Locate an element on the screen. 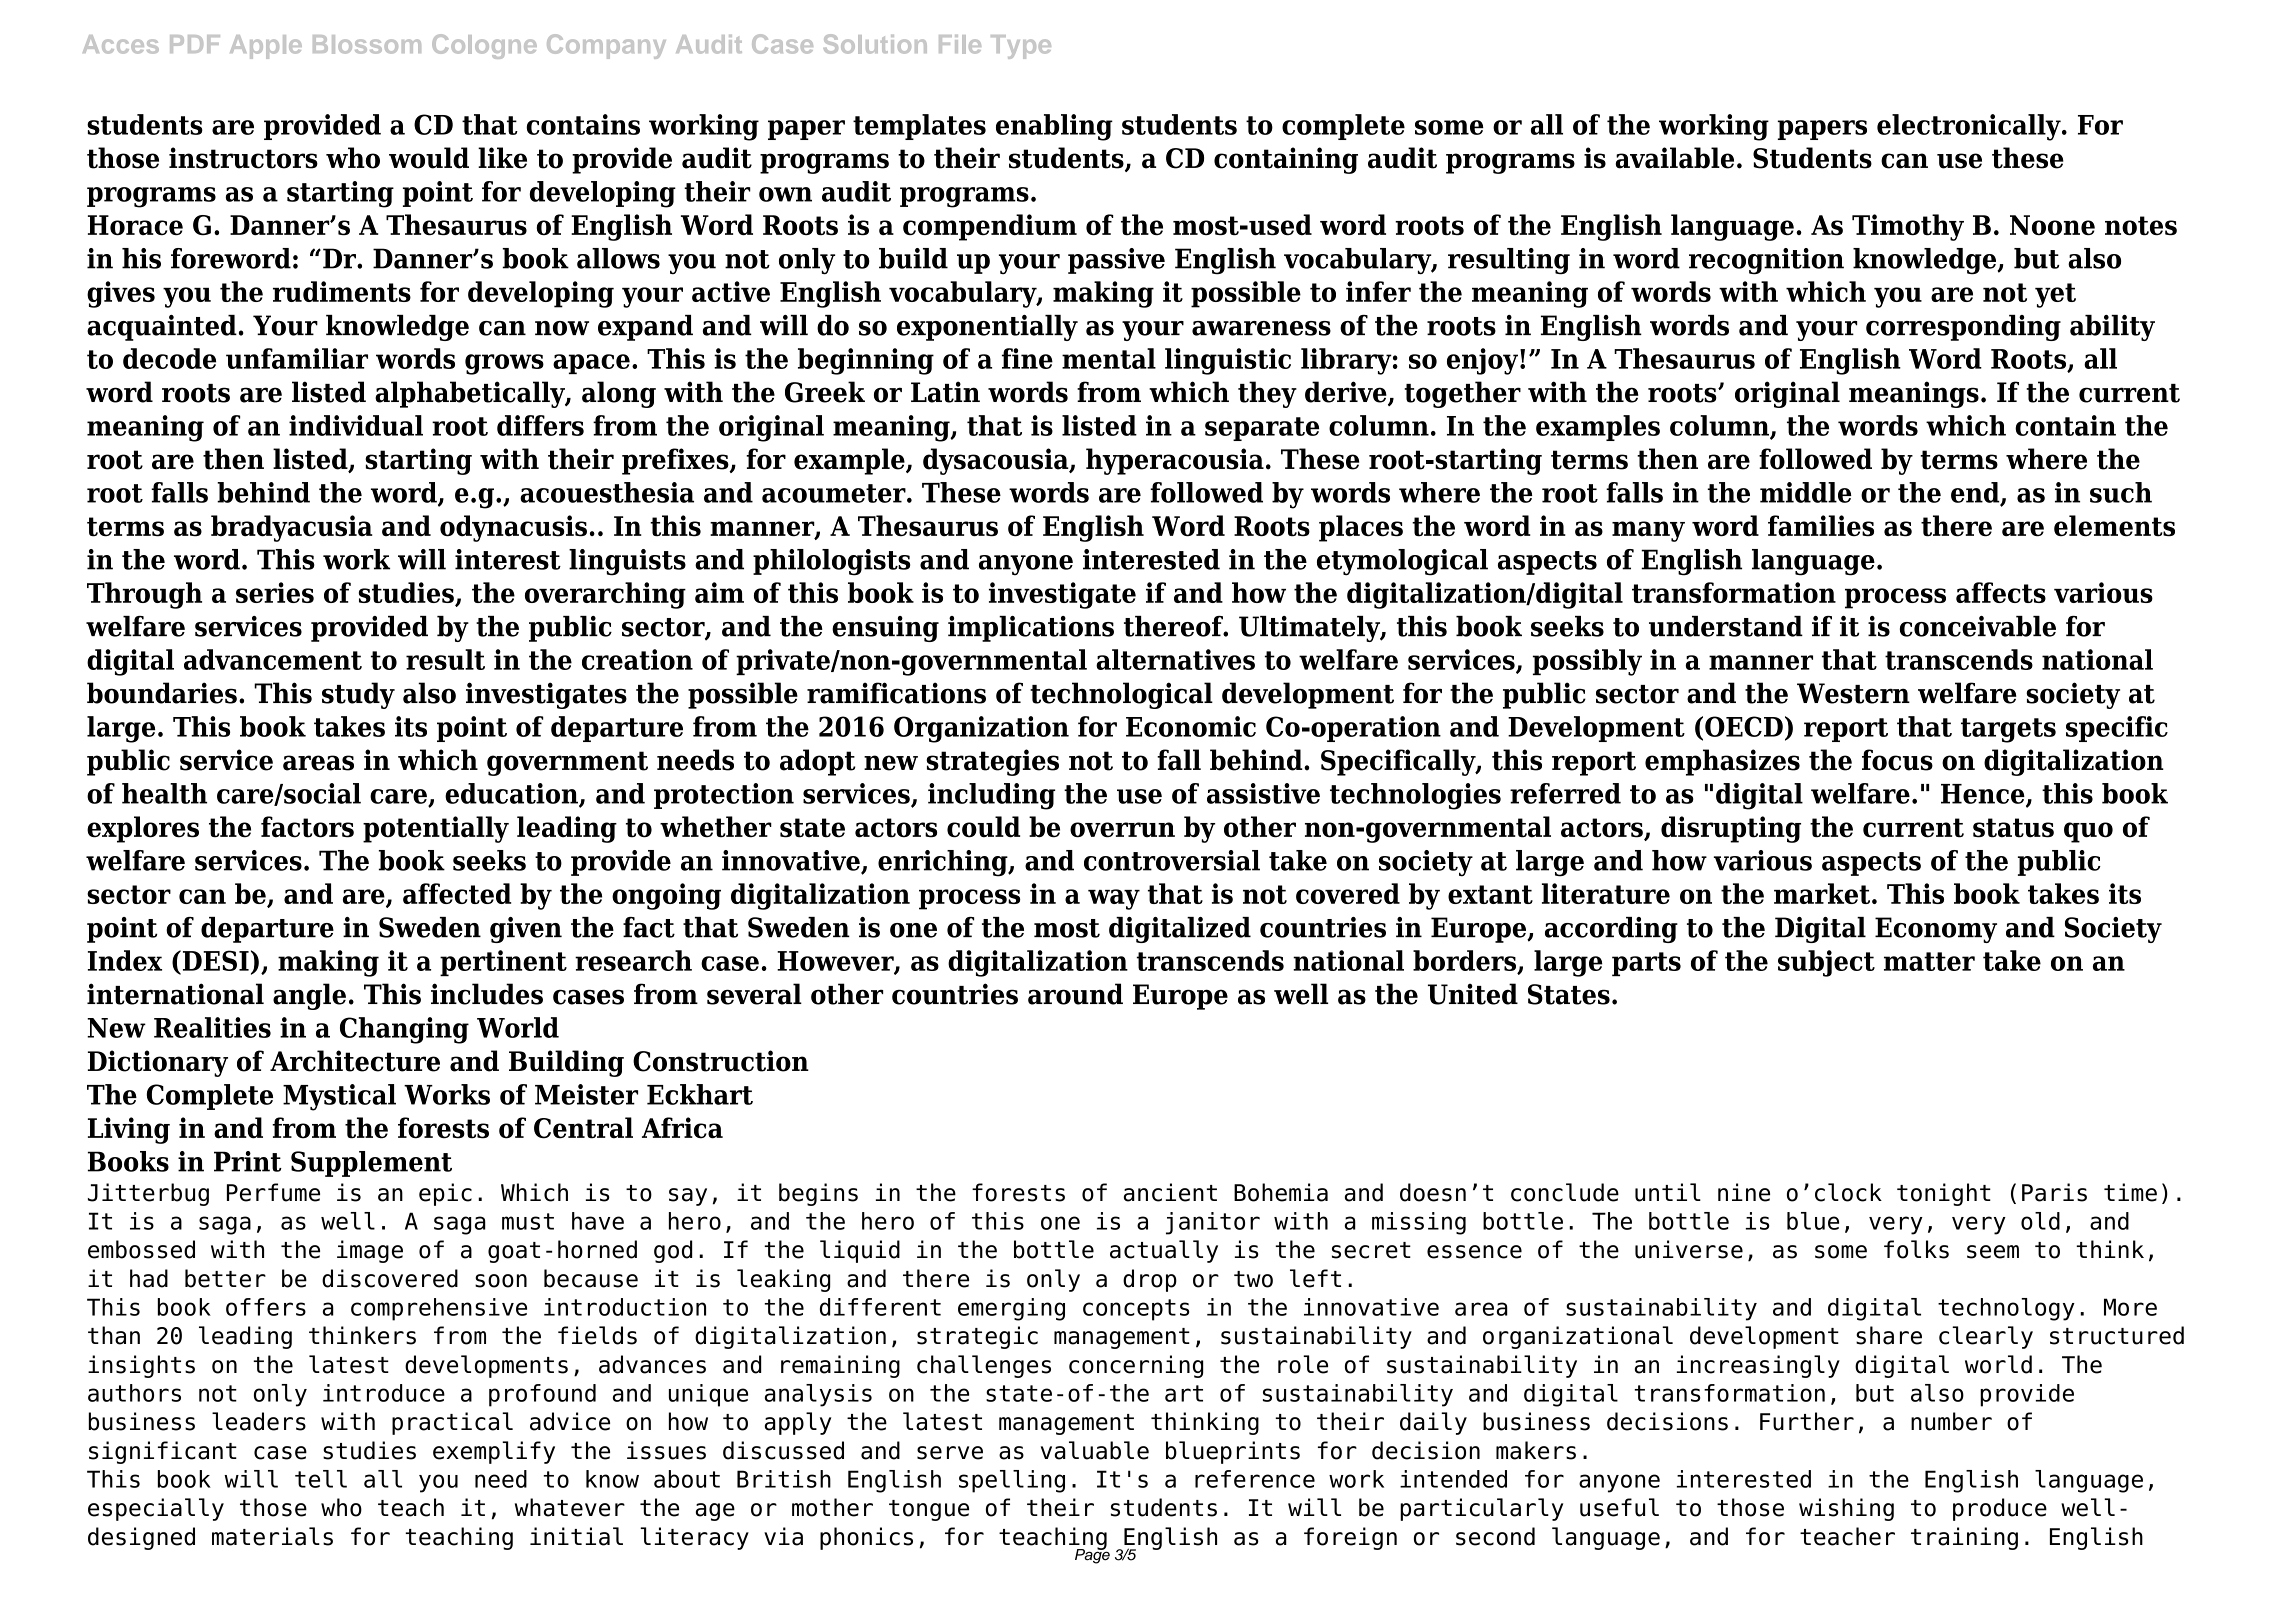 This screenshot has height=1609, width=2276. enabling is located at coordinates (1054, 127).
